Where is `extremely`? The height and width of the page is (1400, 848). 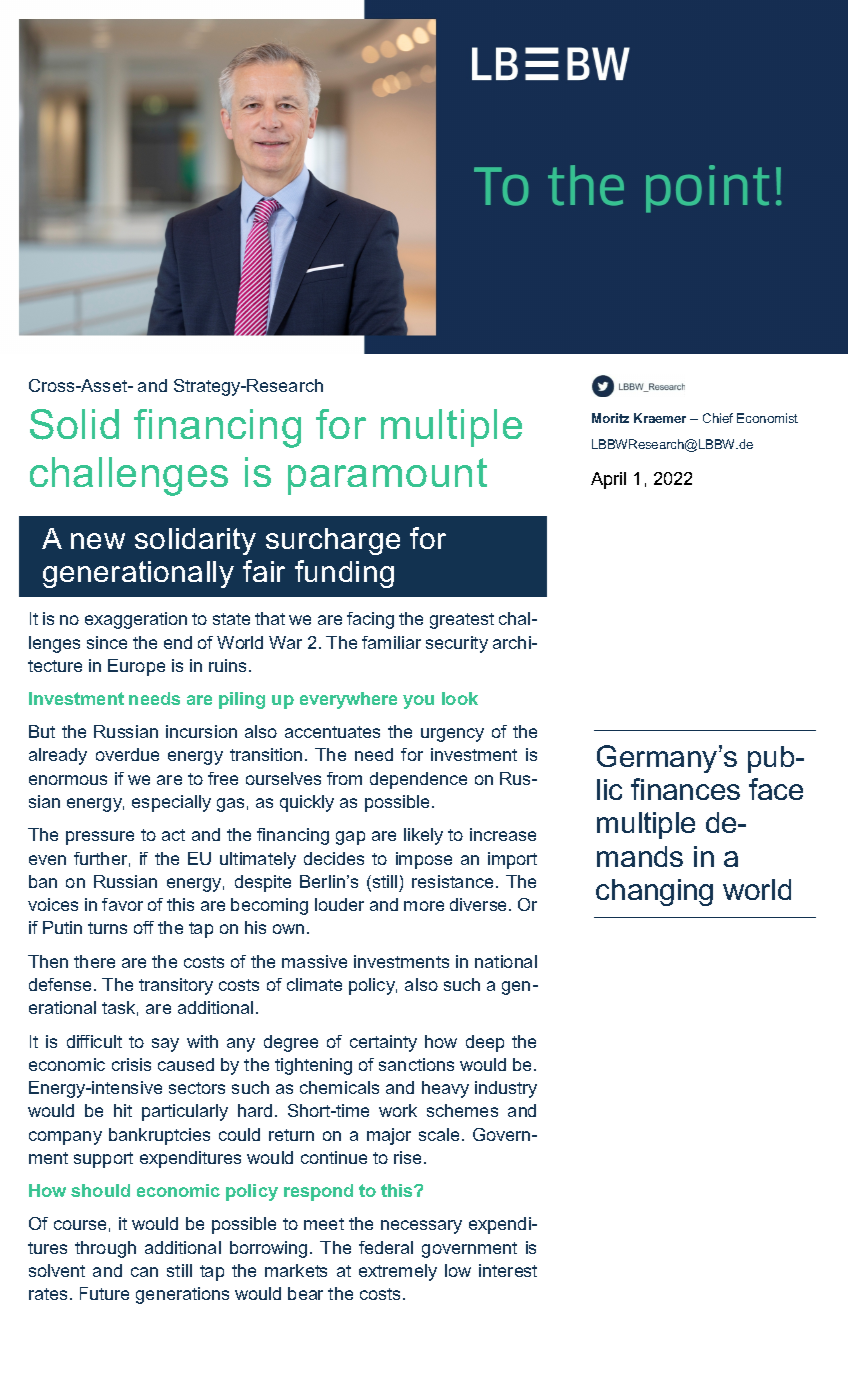 extremely is located at coordinates (398, 1272).
